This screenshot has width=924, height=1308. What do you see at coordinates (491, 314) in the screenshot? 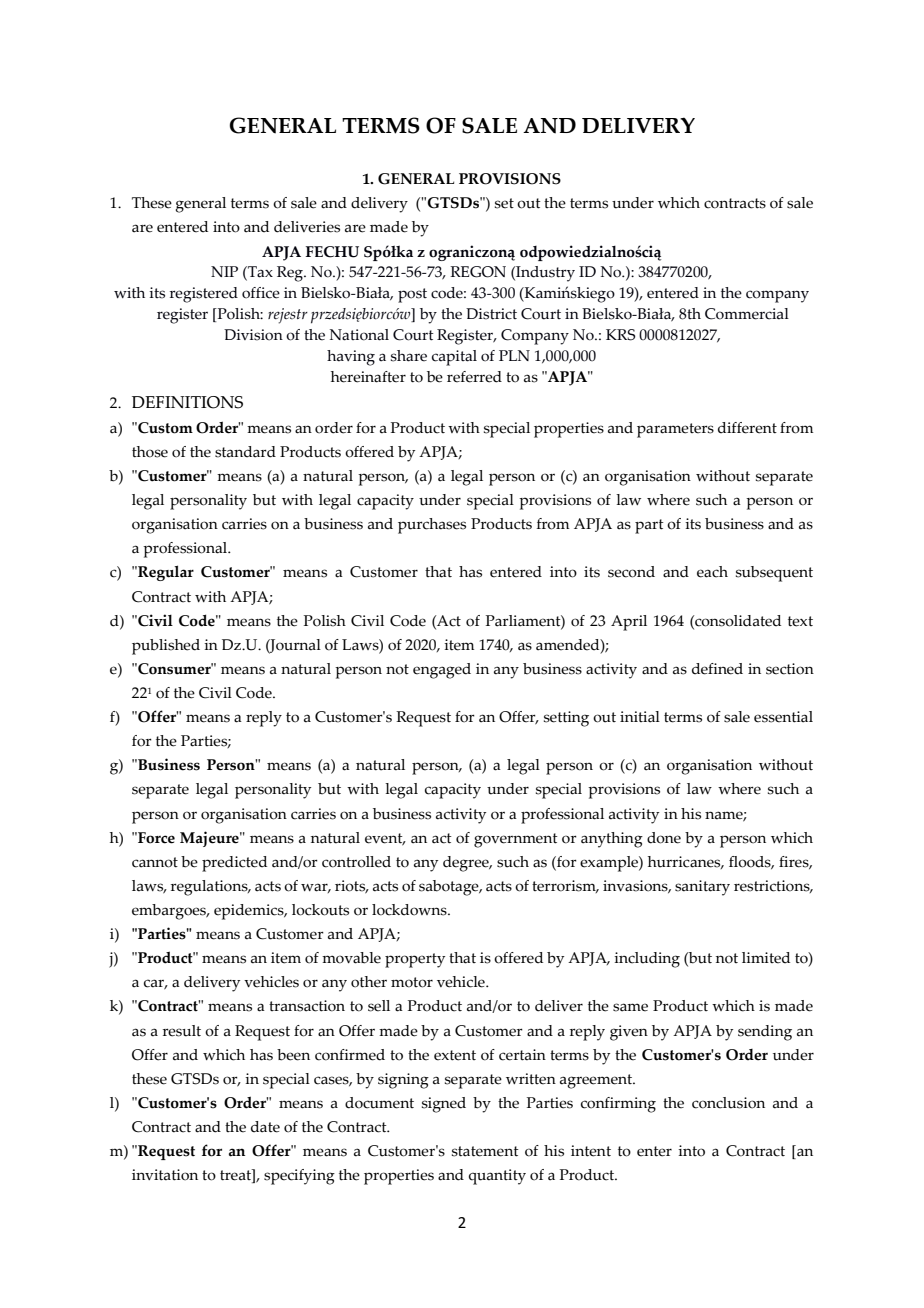
I see `District` at bounding box center [491, 314].
